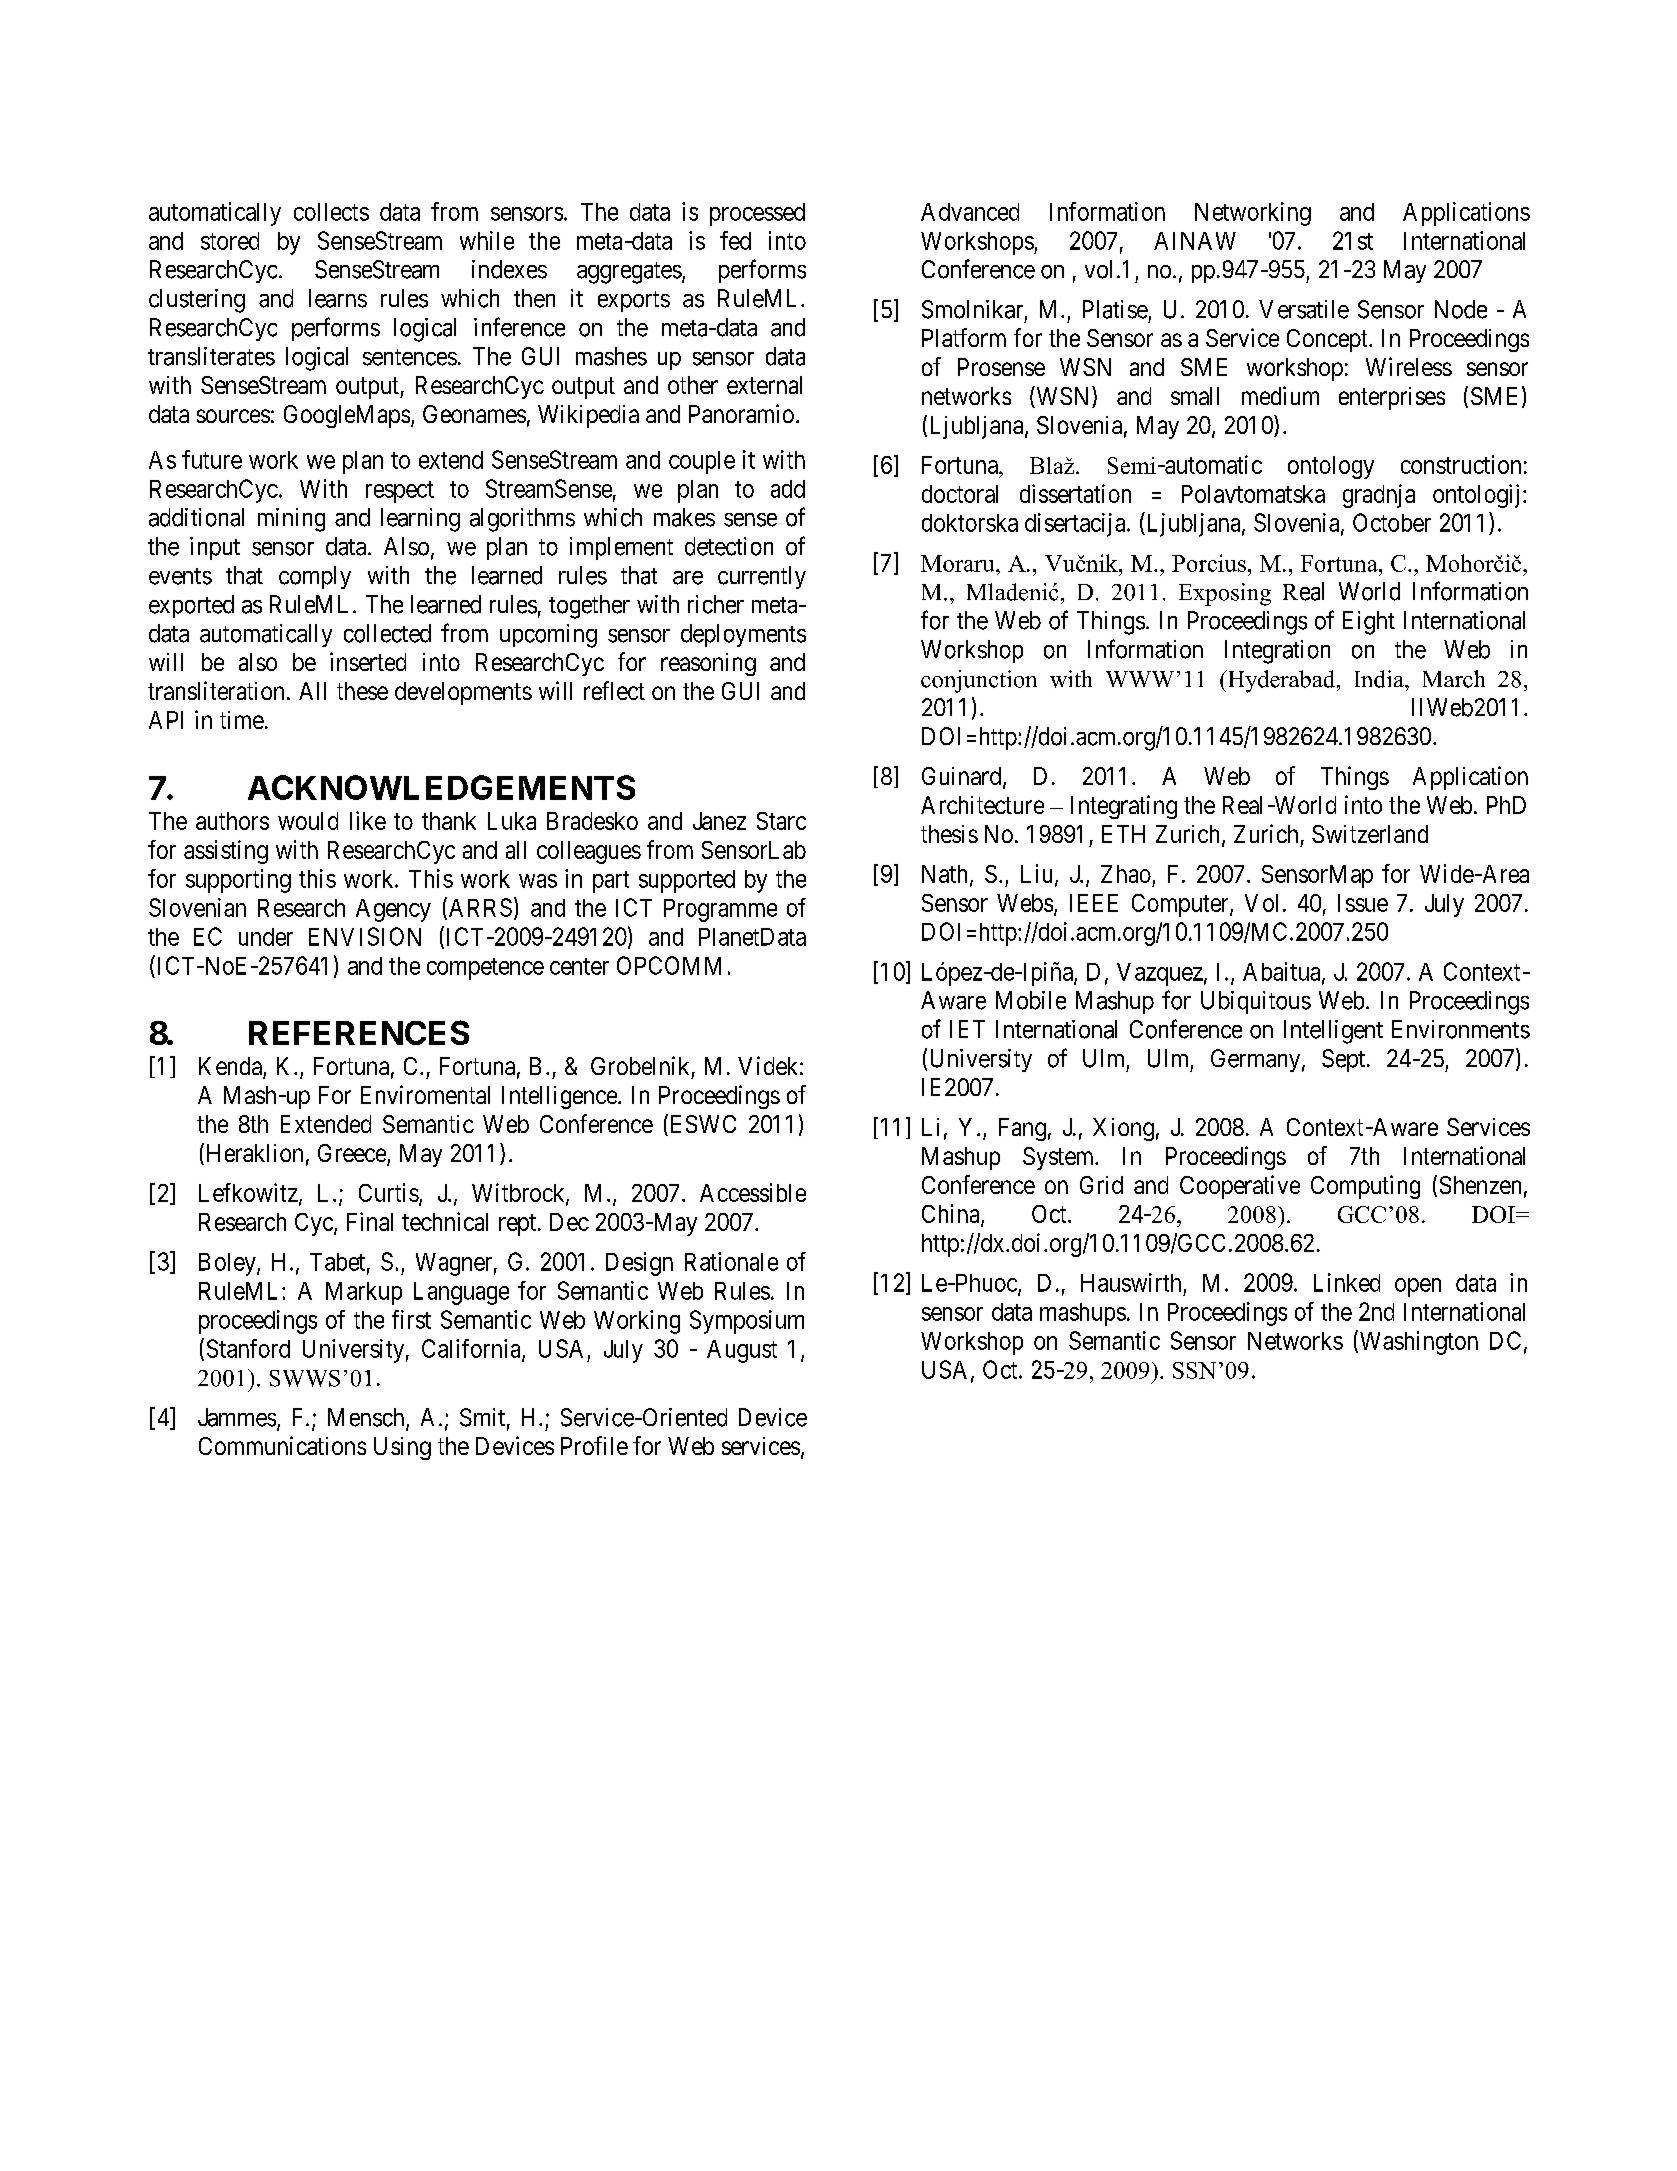 The image size is (1677, 2171). Describe the element at coordinates (735, 240) in the screenshot. I see `fed` at that location.
